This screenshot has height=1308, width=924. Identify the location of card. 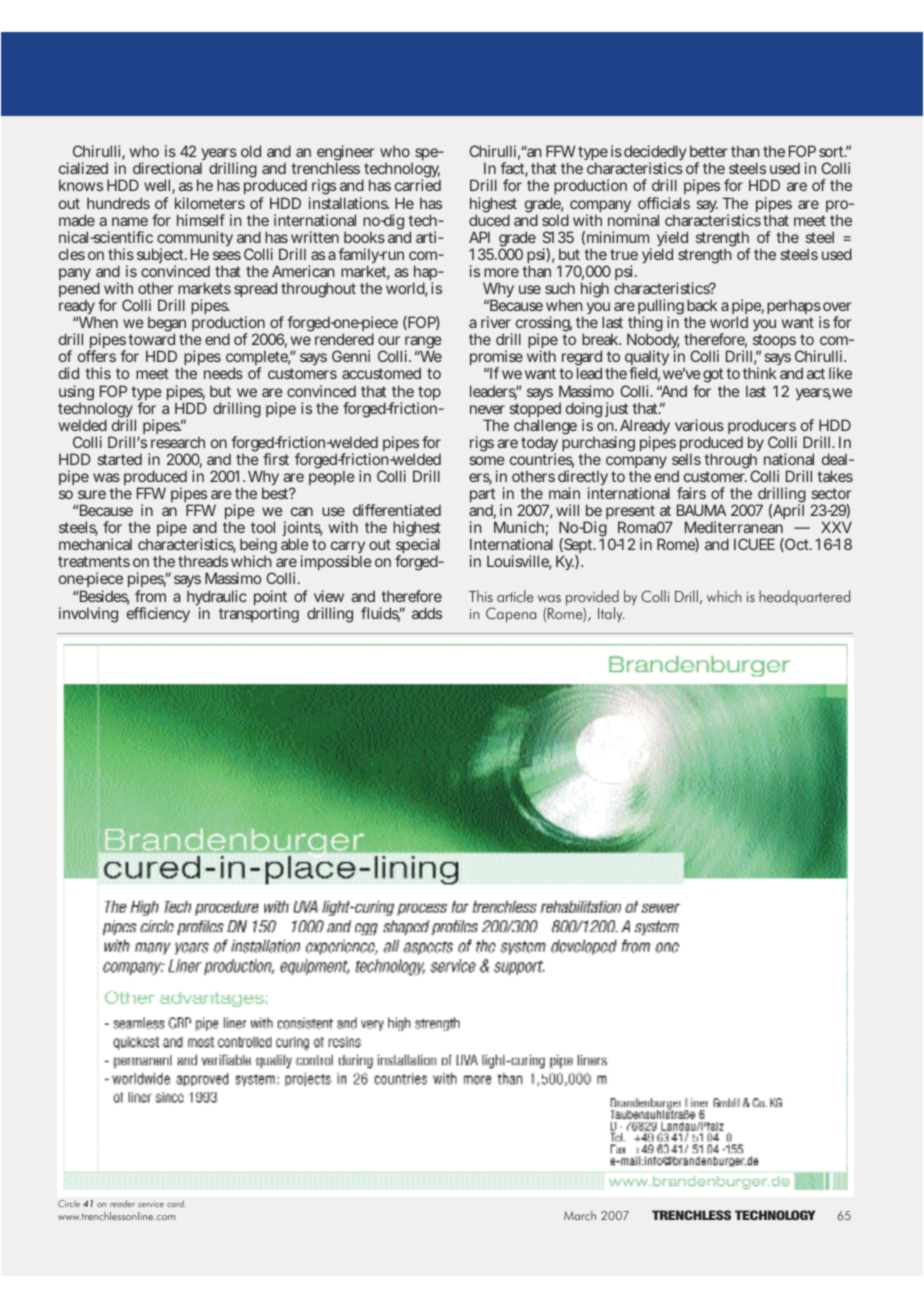
(176, 1203).
